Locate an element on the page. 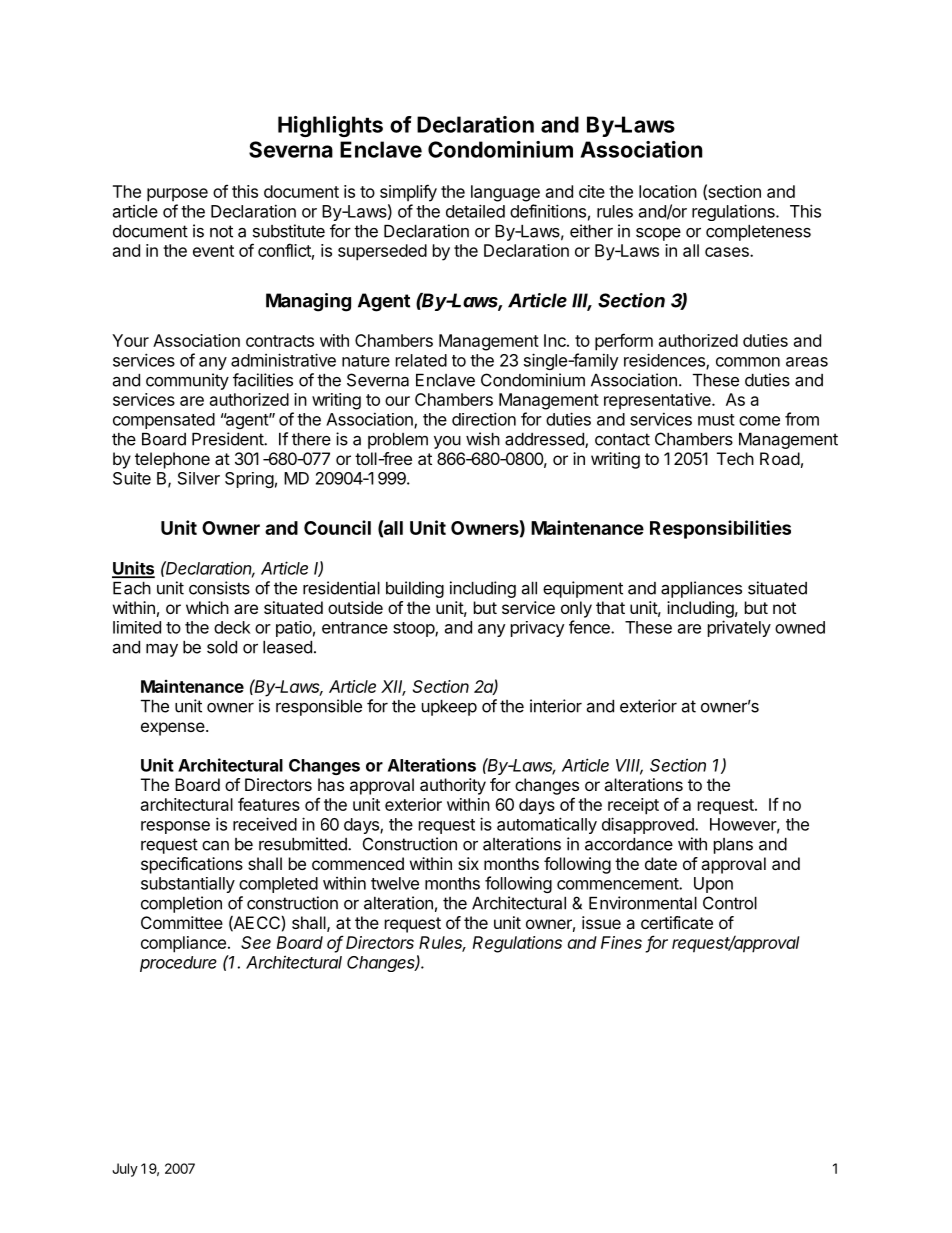 This document has height=1233, width=952. related is located at coordinates (421, 360).
